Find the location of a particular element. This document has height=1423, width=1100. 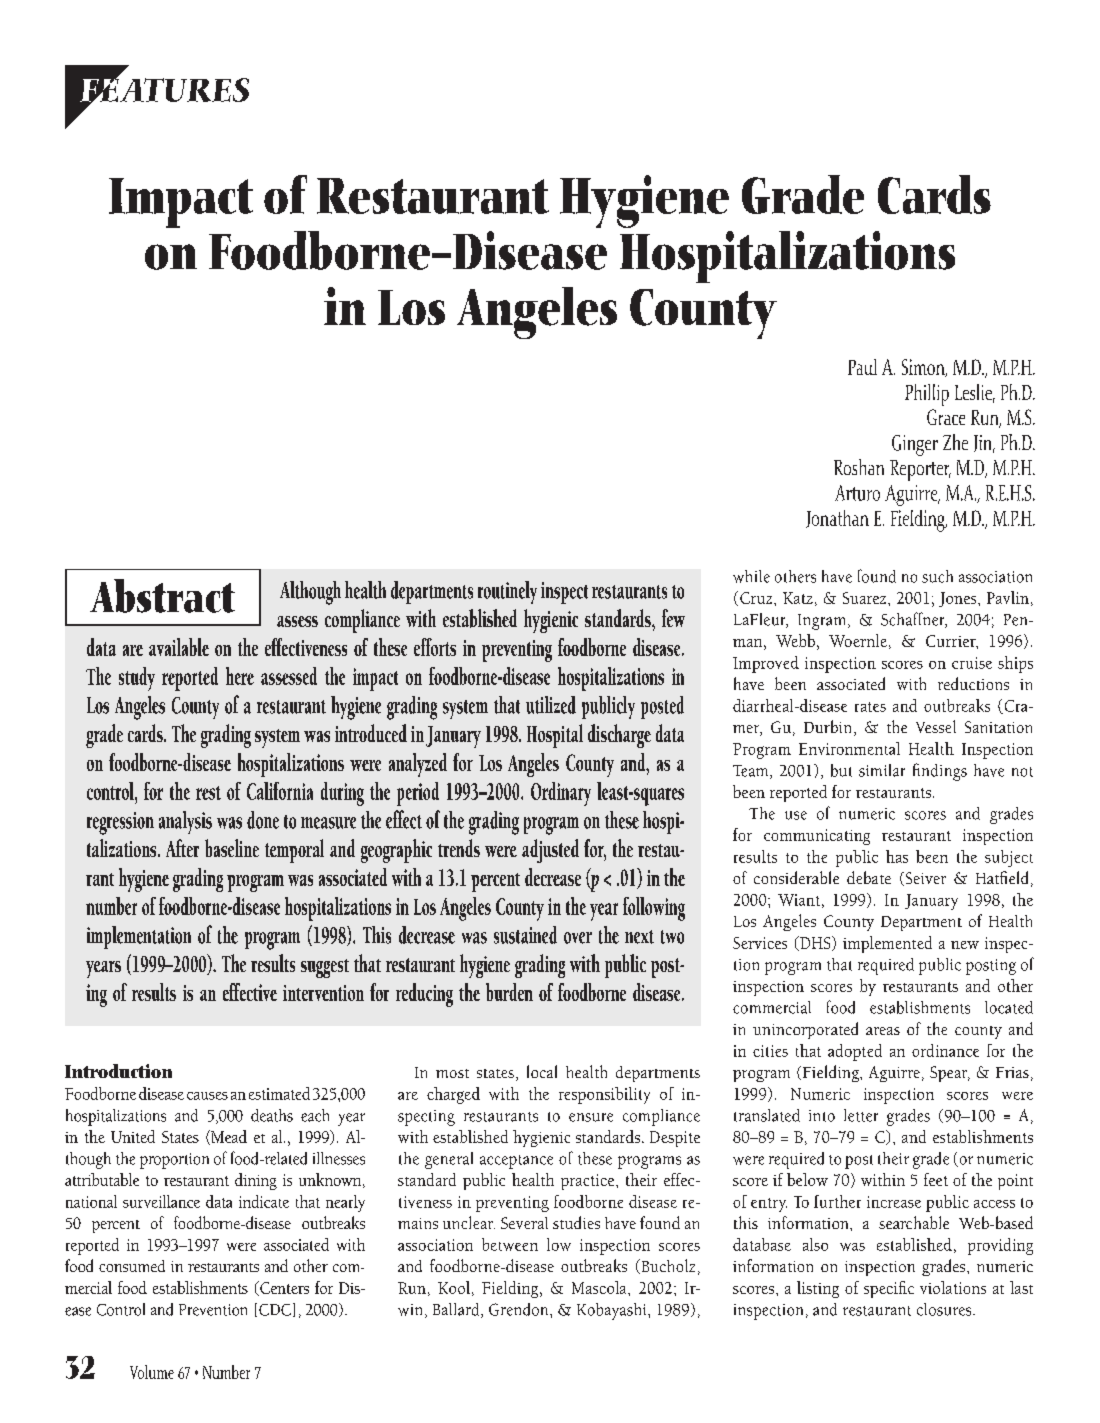

available is located at coordinates (179, 647).
